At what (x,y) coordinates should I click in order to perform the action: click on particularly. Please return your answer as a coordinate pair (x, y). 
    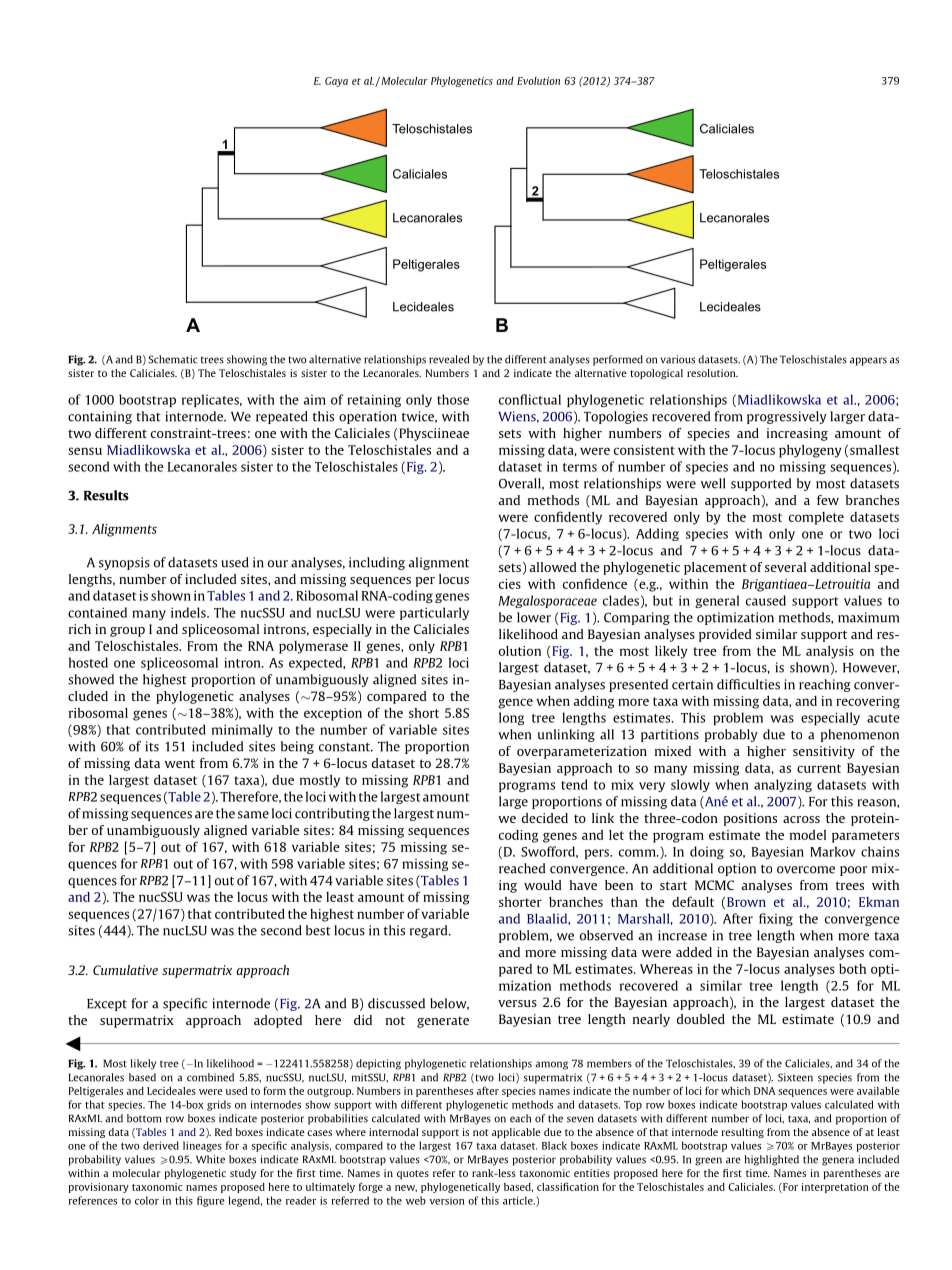
    Looking at the image, I should click on (434, 613).
